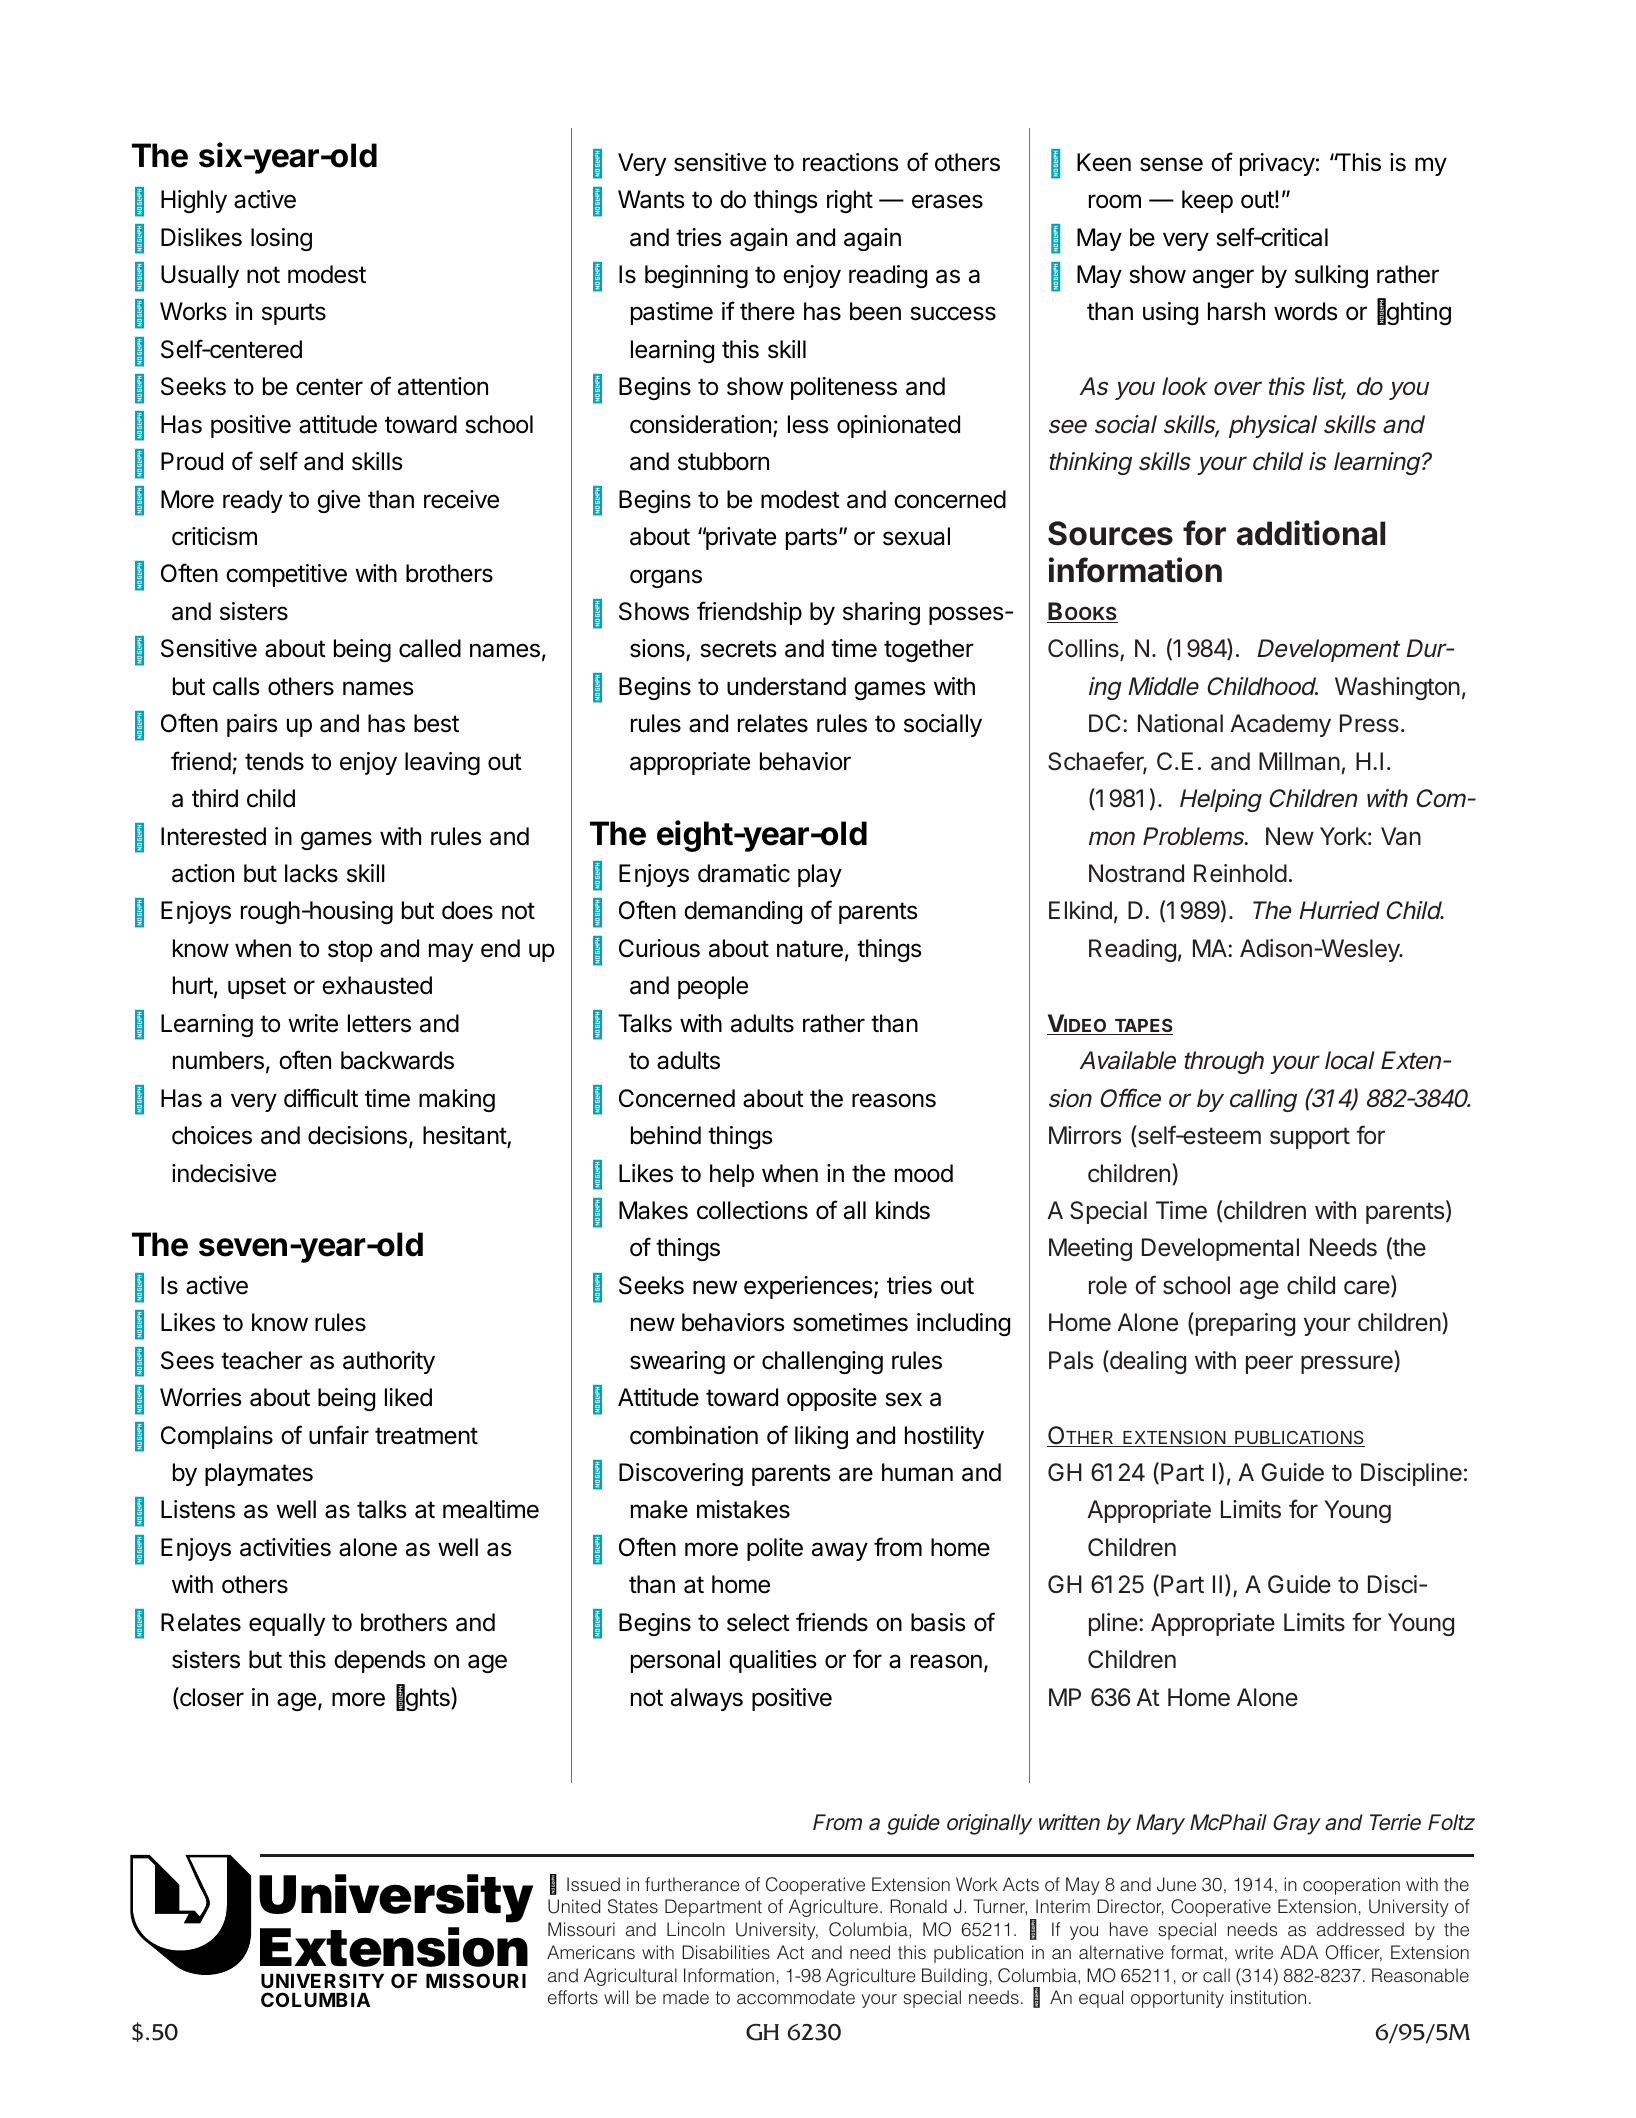 The width and height of the image is (1636, 2118). Describe the element at coordinates (796, 1997) in the image. I see `accommodate` at that location.
